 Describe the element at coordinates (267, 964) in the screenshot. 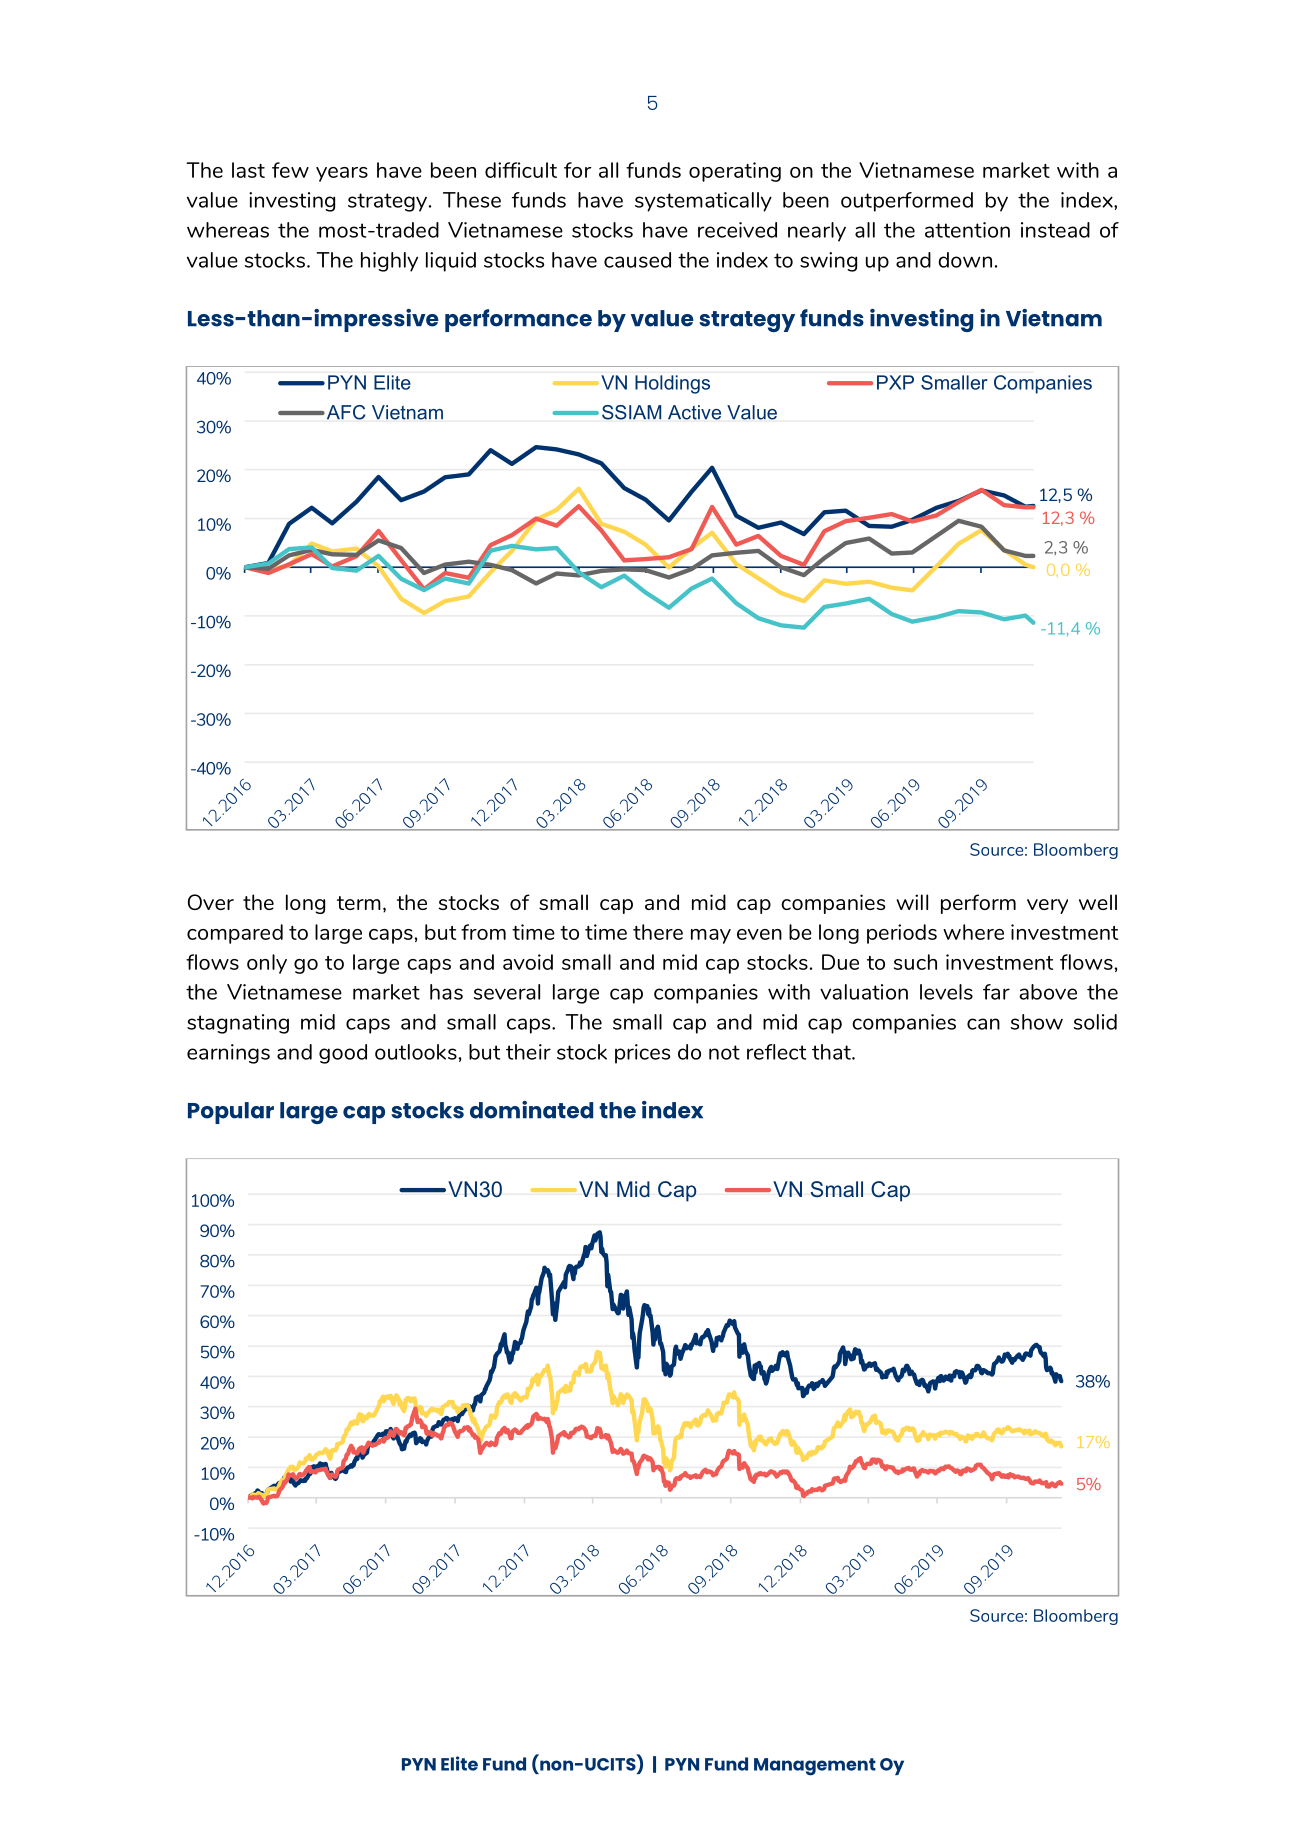

I see `only` at that location.
